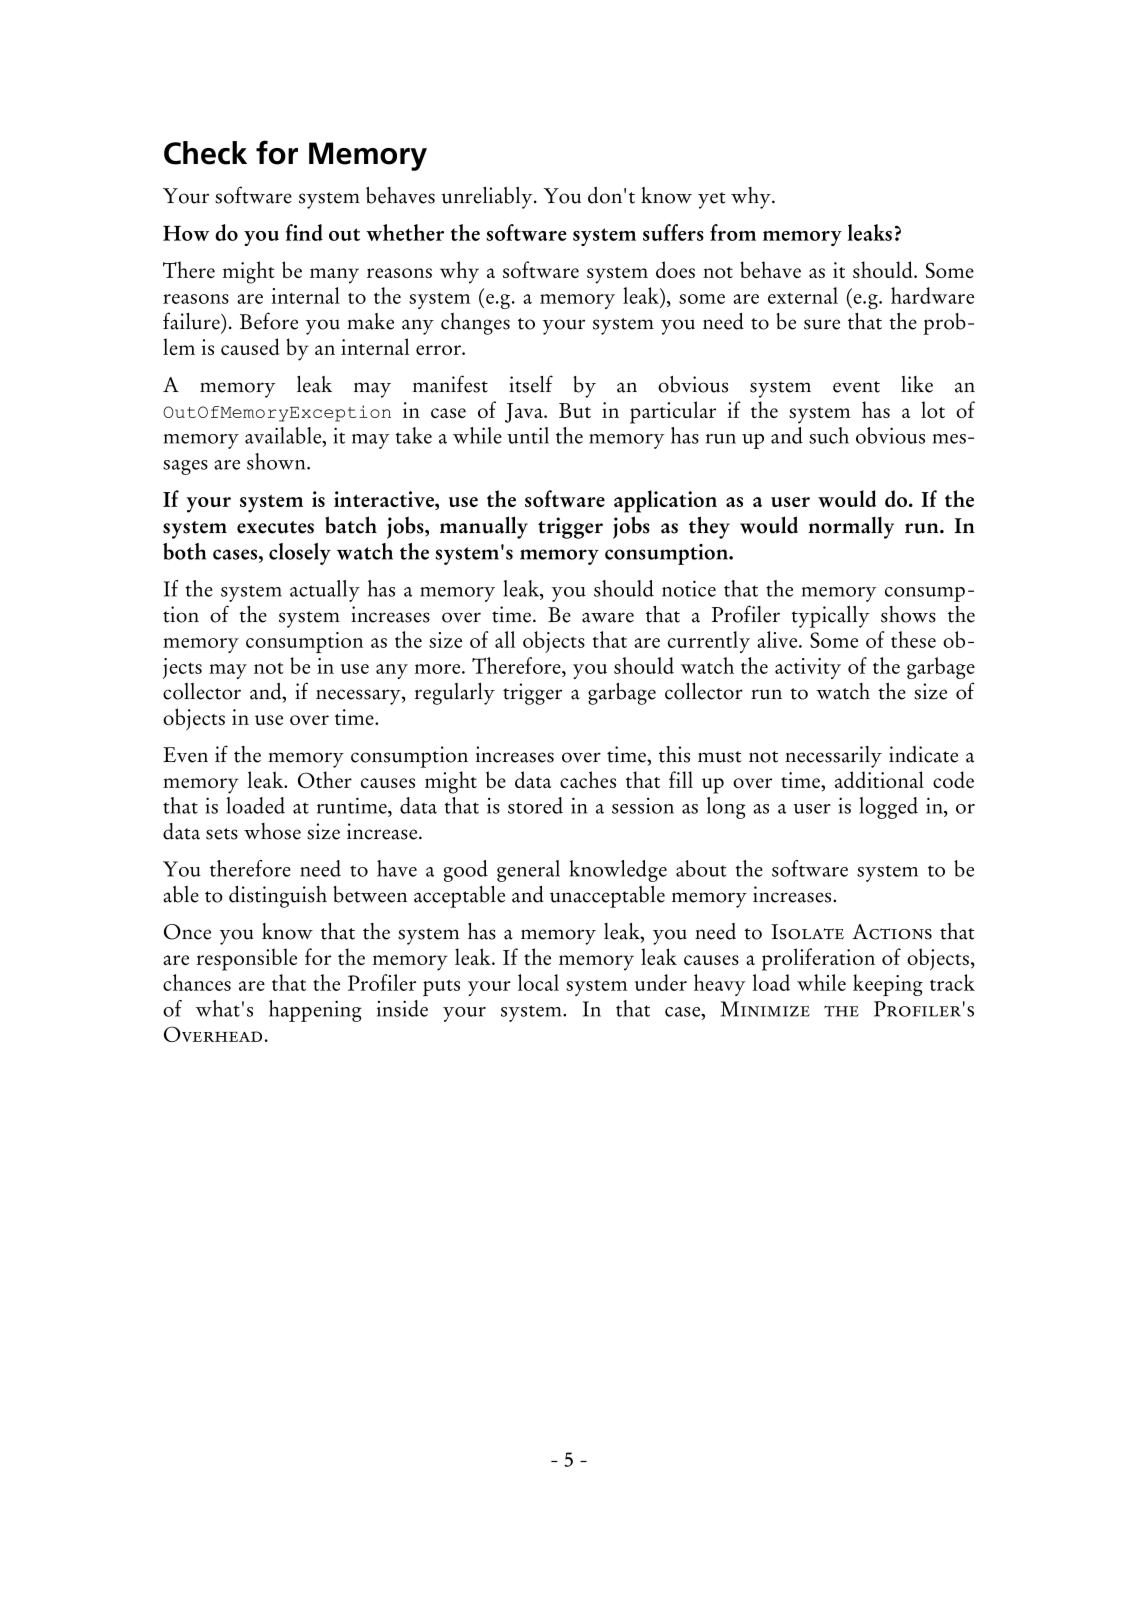  I want to click on yet, so click(712, 200).
